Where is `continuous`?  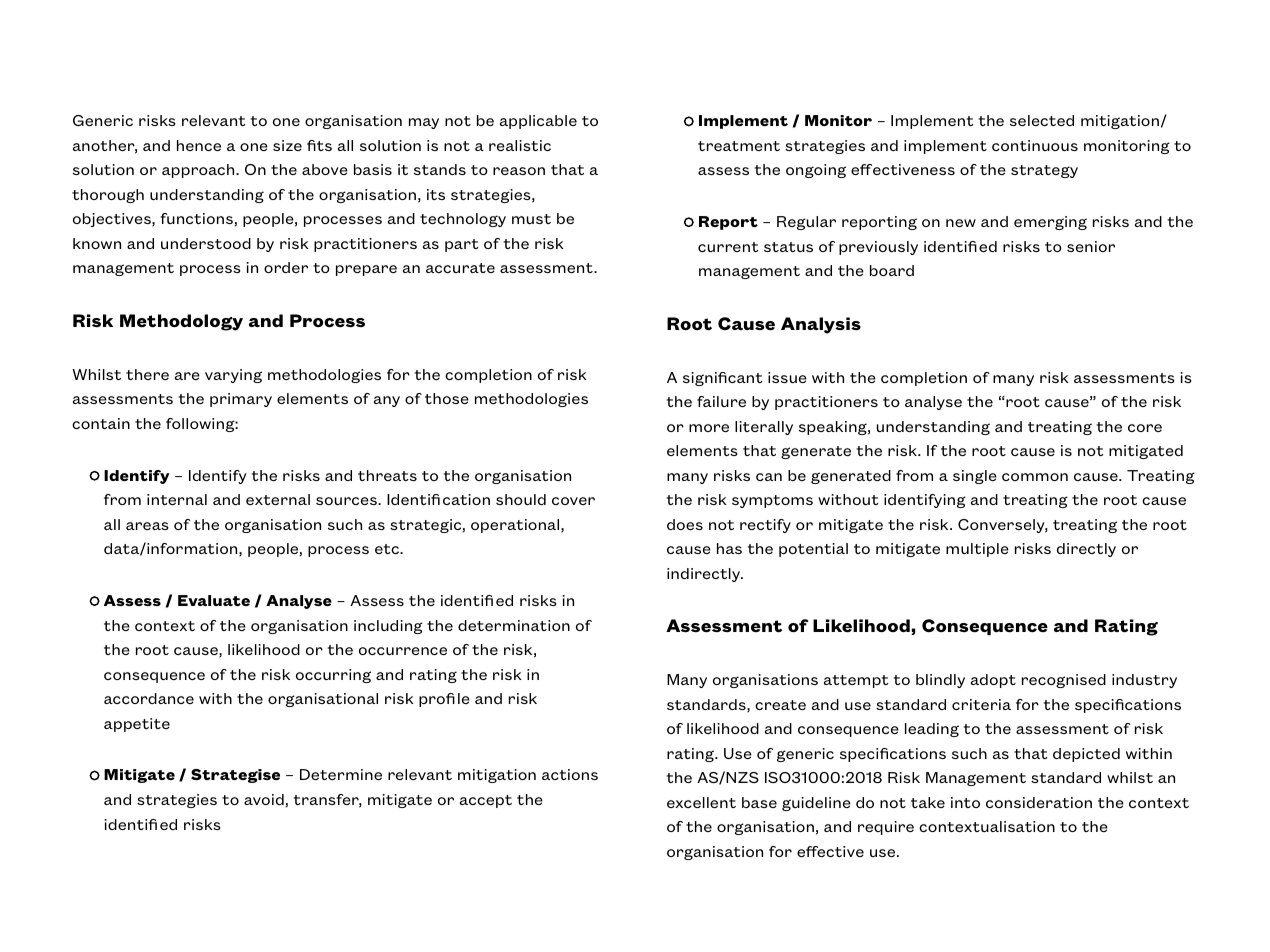 continuous is located at coordinates (1035, 145).
